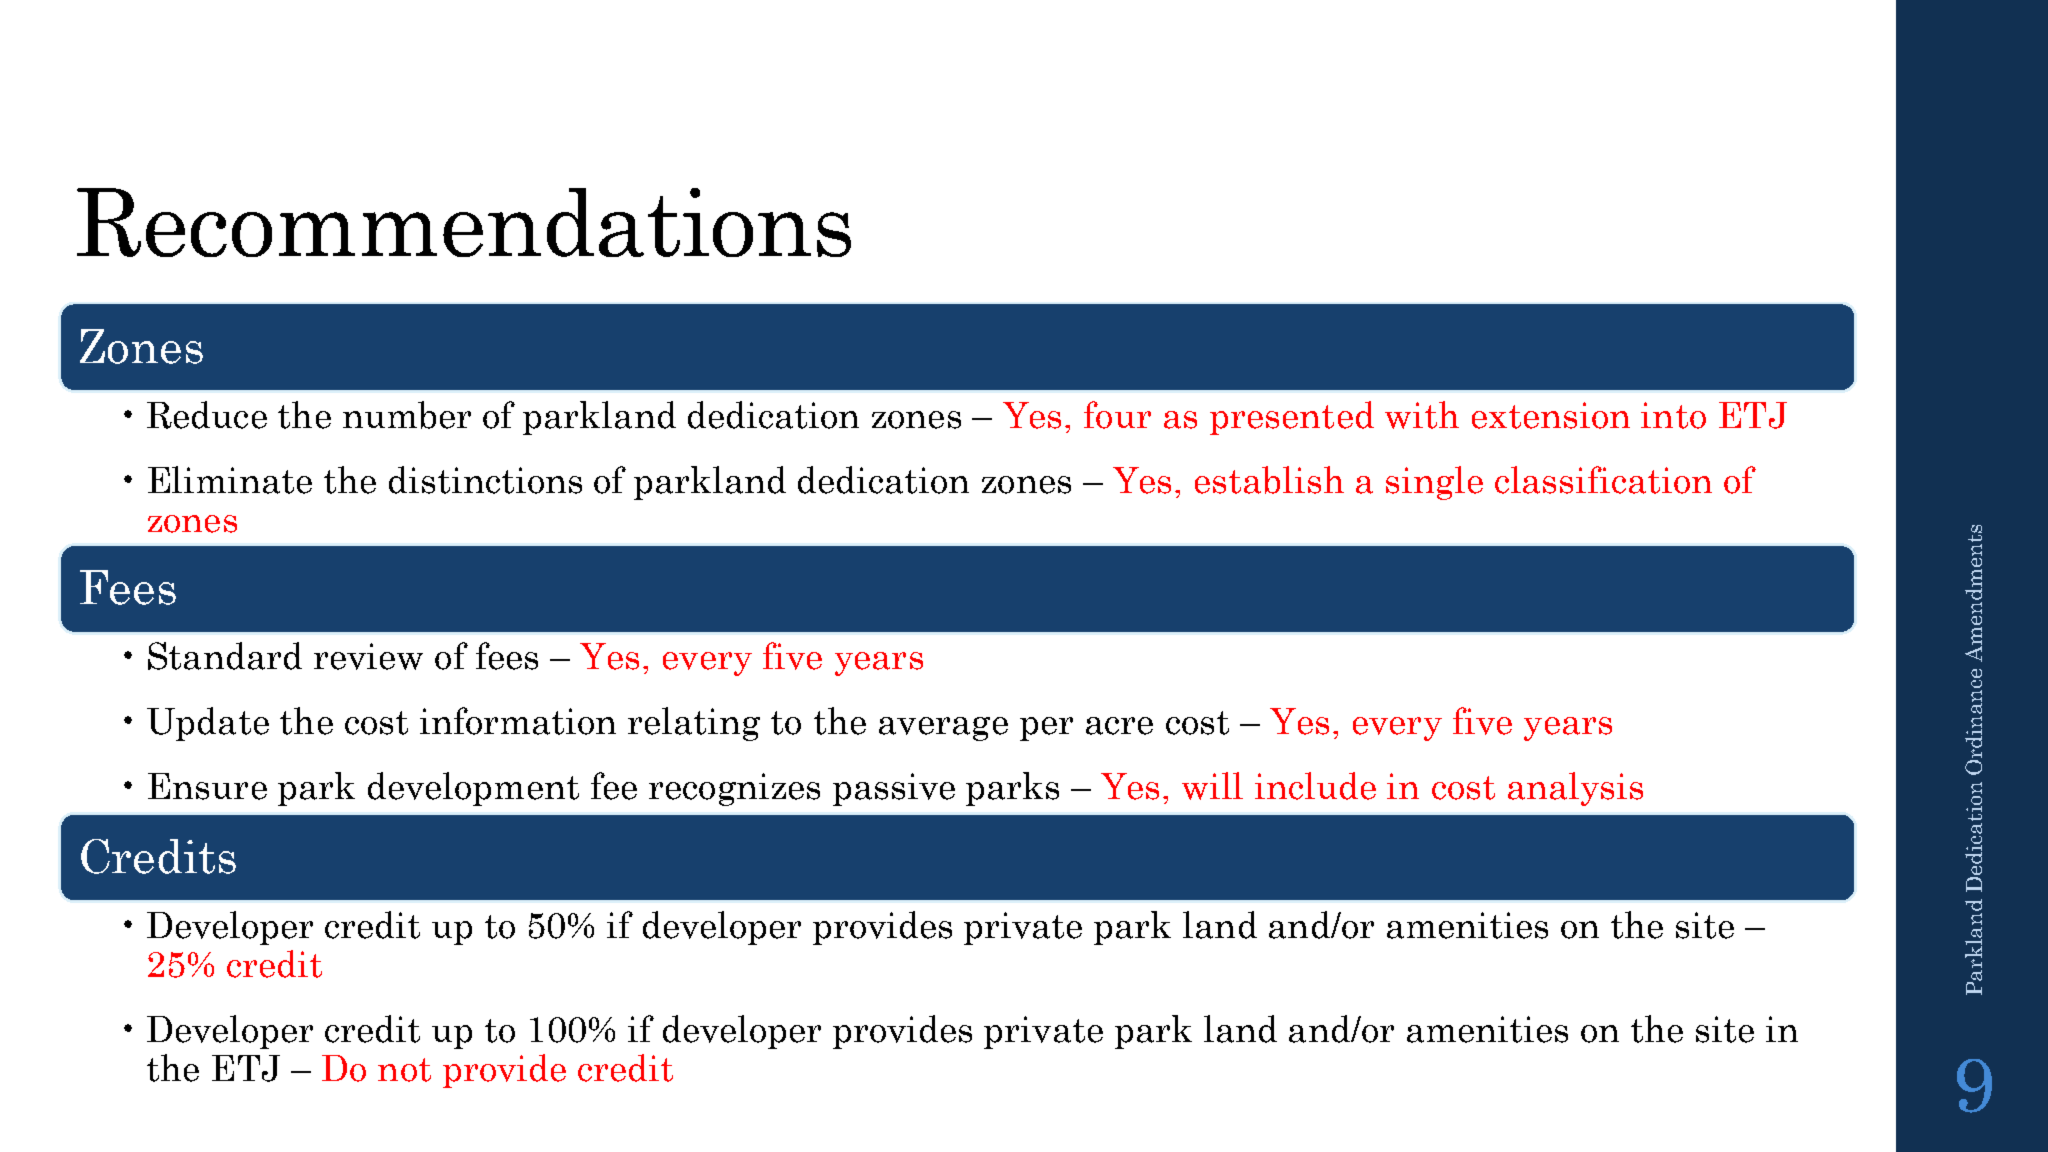  What do you see at coordinates (404, 1070) in the page?
I see `not` at bounding box center [404, 1070].
